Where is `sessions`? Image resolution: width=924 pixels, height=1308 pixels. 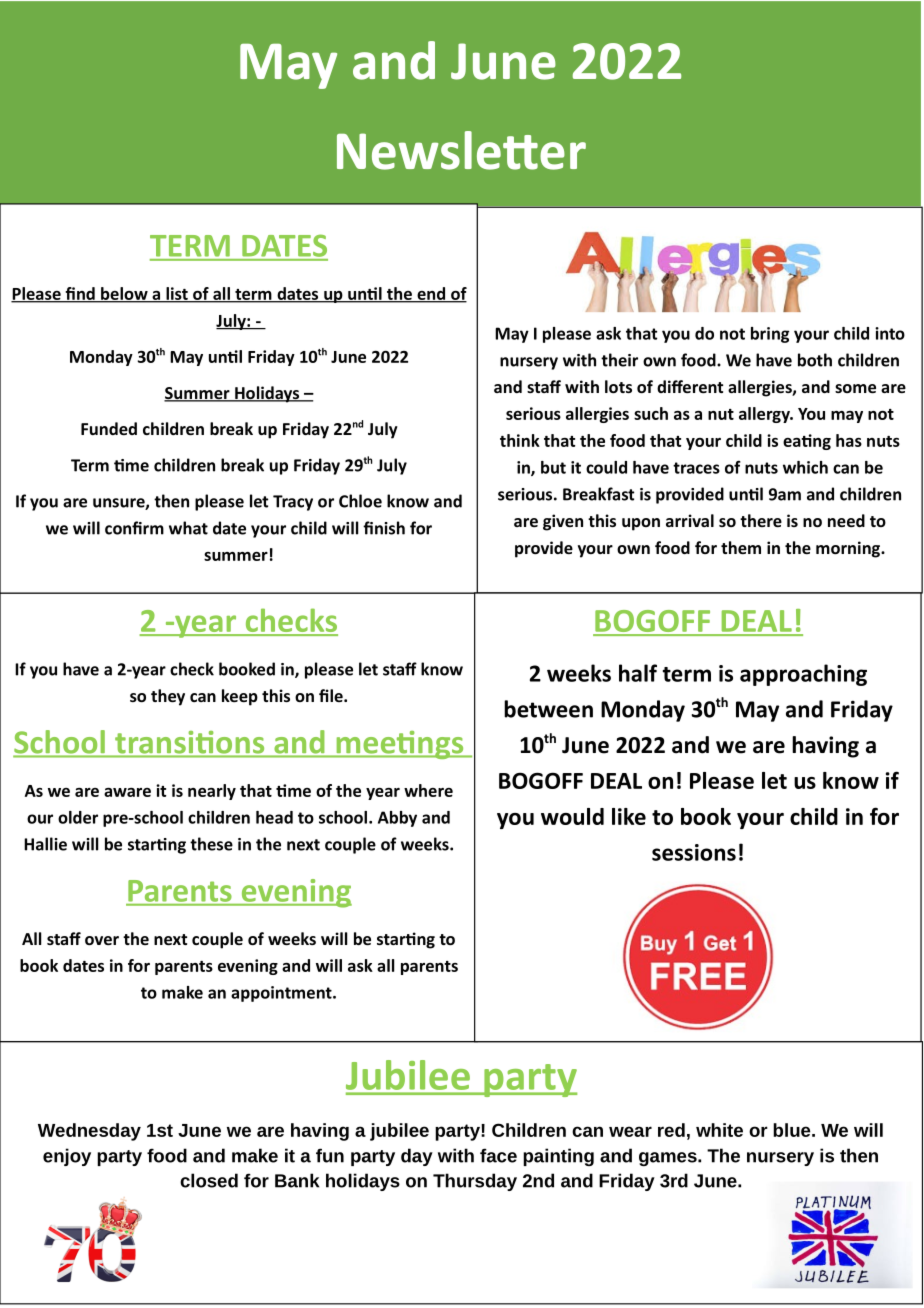 sessions is located at coordinates (694, 852).
